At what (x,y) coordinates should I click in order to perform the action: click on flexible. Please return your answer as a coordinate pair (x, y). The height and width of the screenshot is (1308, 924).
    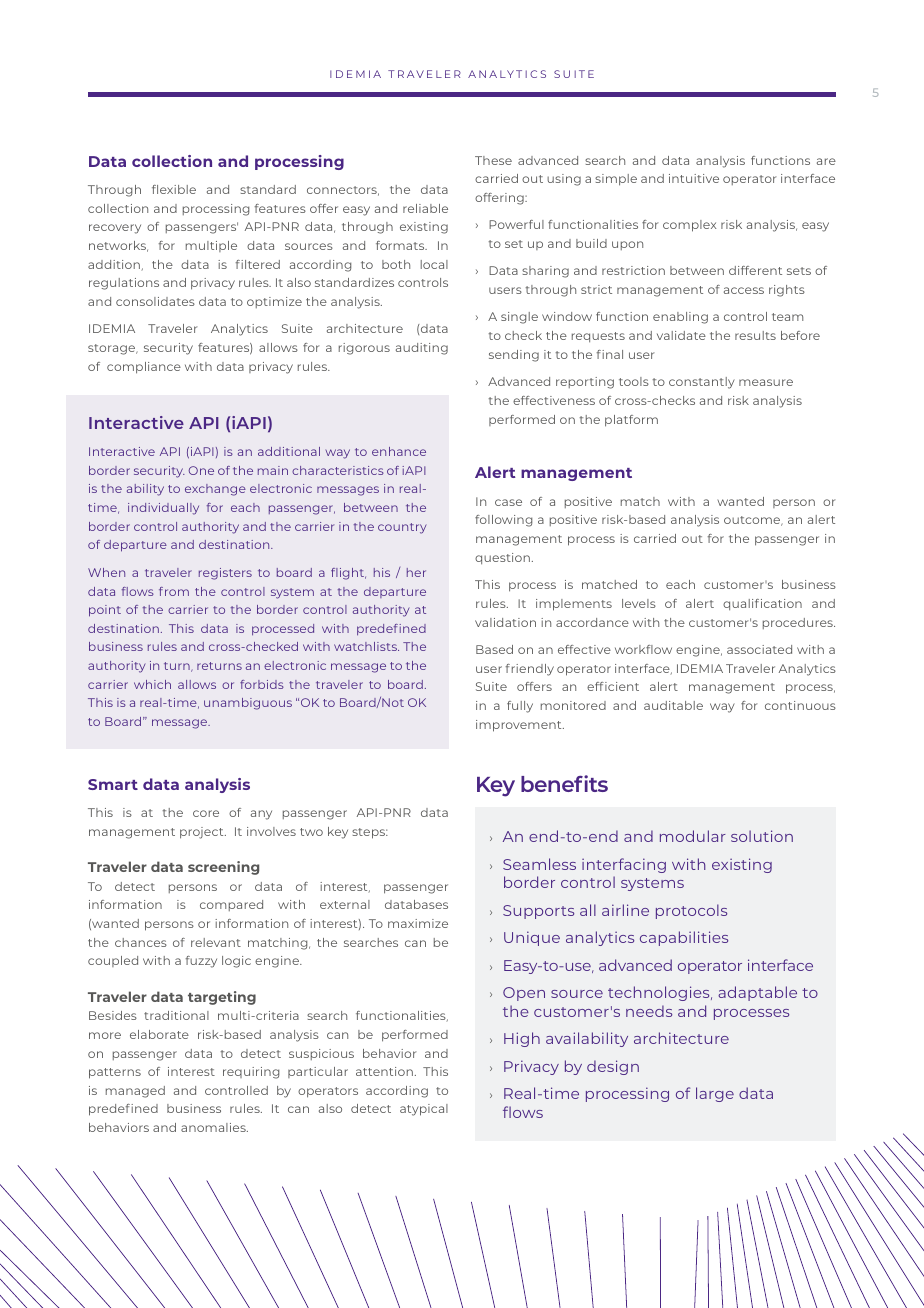
    Looking at the image, I should click on (174, 189).
